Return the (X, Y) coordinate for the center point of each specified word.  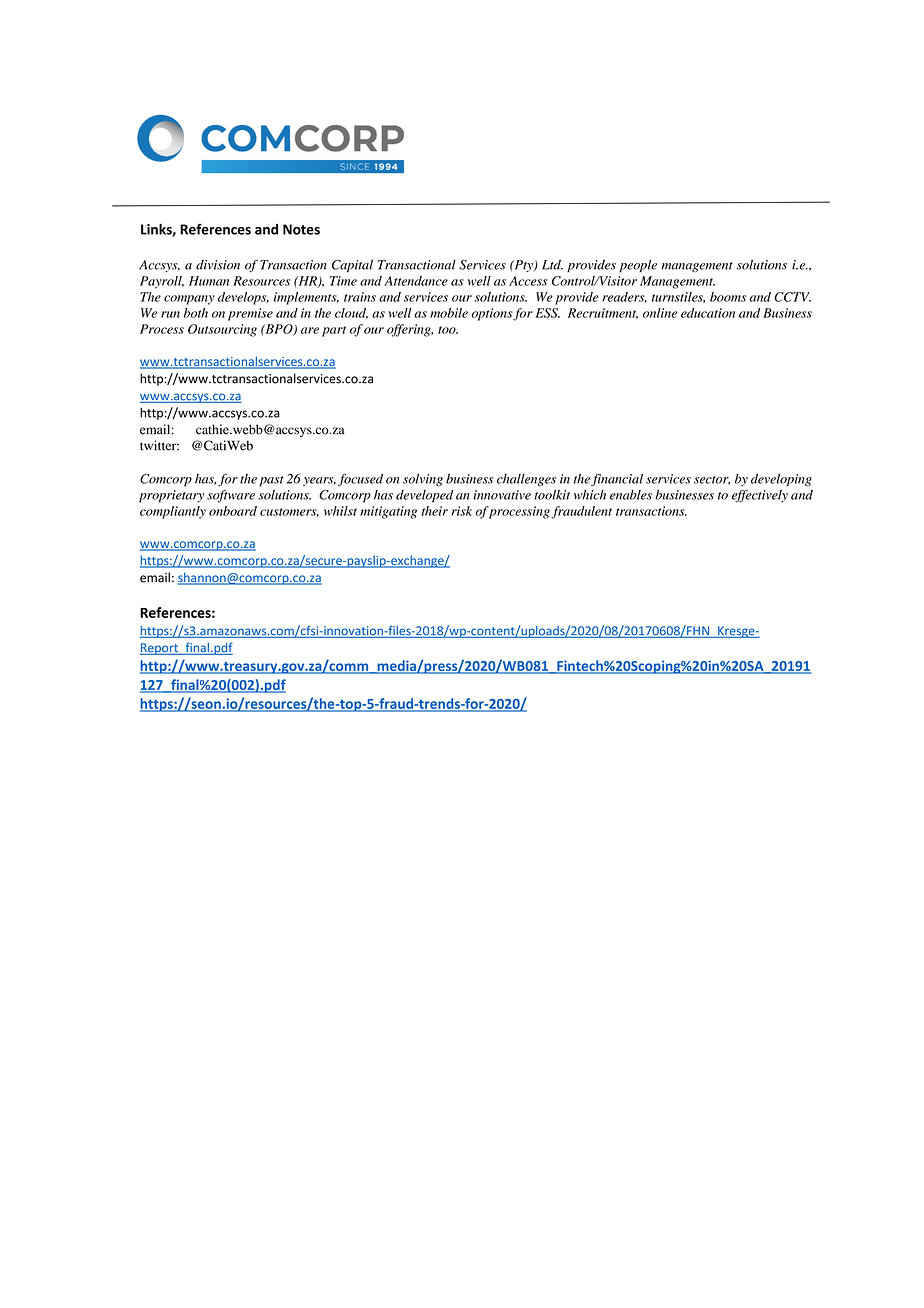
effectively (760, 496)
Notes (301, 229)
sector (712, 480)
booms (728, 297)
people (638, 265)
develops (243, 298)
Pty (523, 266)
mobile (449, 313)
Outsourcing (222, 330)
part (334, 331)
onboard (233, 511)
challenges (526, 480)
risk (461, 511)
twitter (159, 445)
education (708, 313)
